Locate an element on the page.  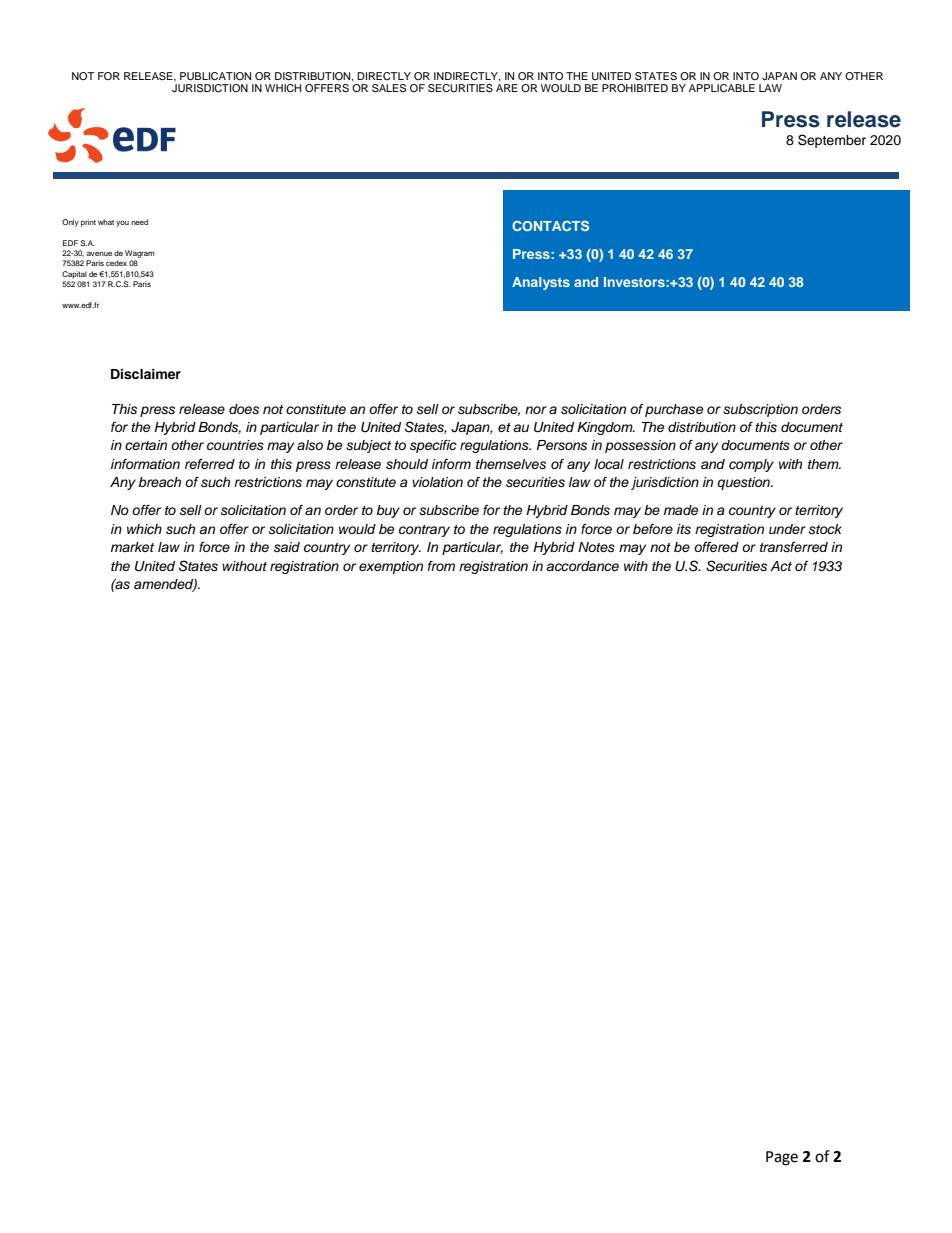
exemption is located at coordinates (391, 567).
